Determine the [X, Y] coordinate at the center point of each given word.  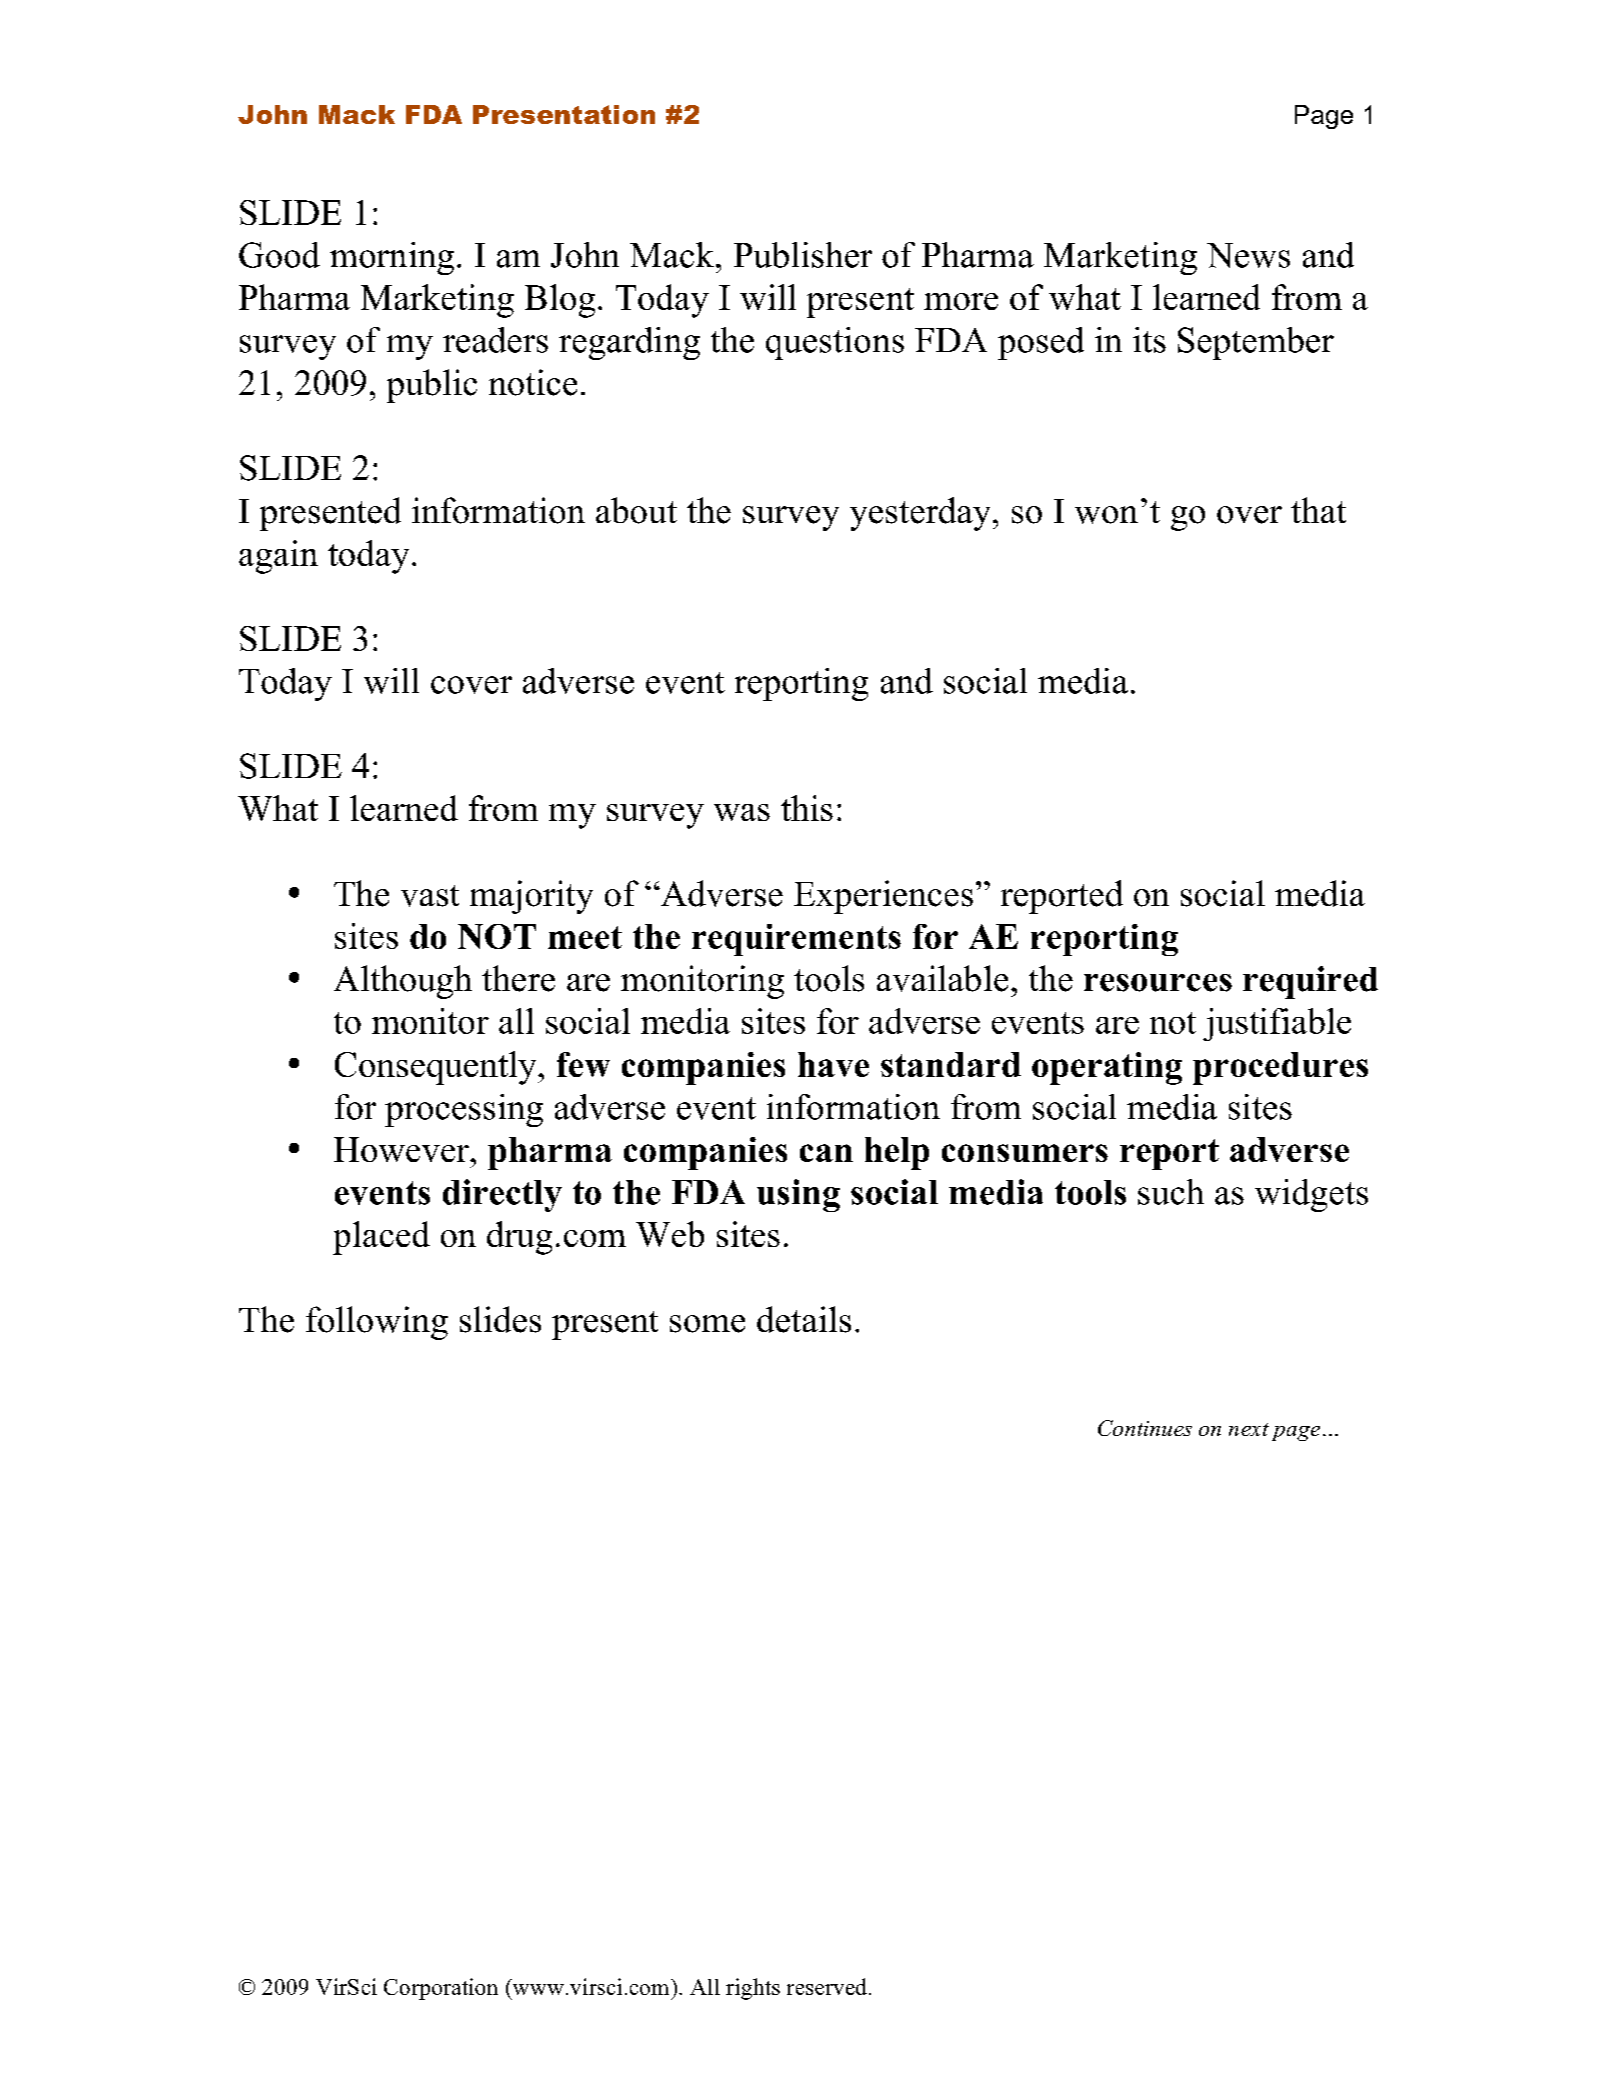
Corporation [441, 1989]
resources [1158, 983]
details [804, 1319]
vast [430, 896]
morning [392, 258]
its [1149, 340]
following [377, 1323]
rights [753, 1989]
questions [835, 343]
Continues [1145, 1428]
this [807, 808]
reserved [827, 1986]
